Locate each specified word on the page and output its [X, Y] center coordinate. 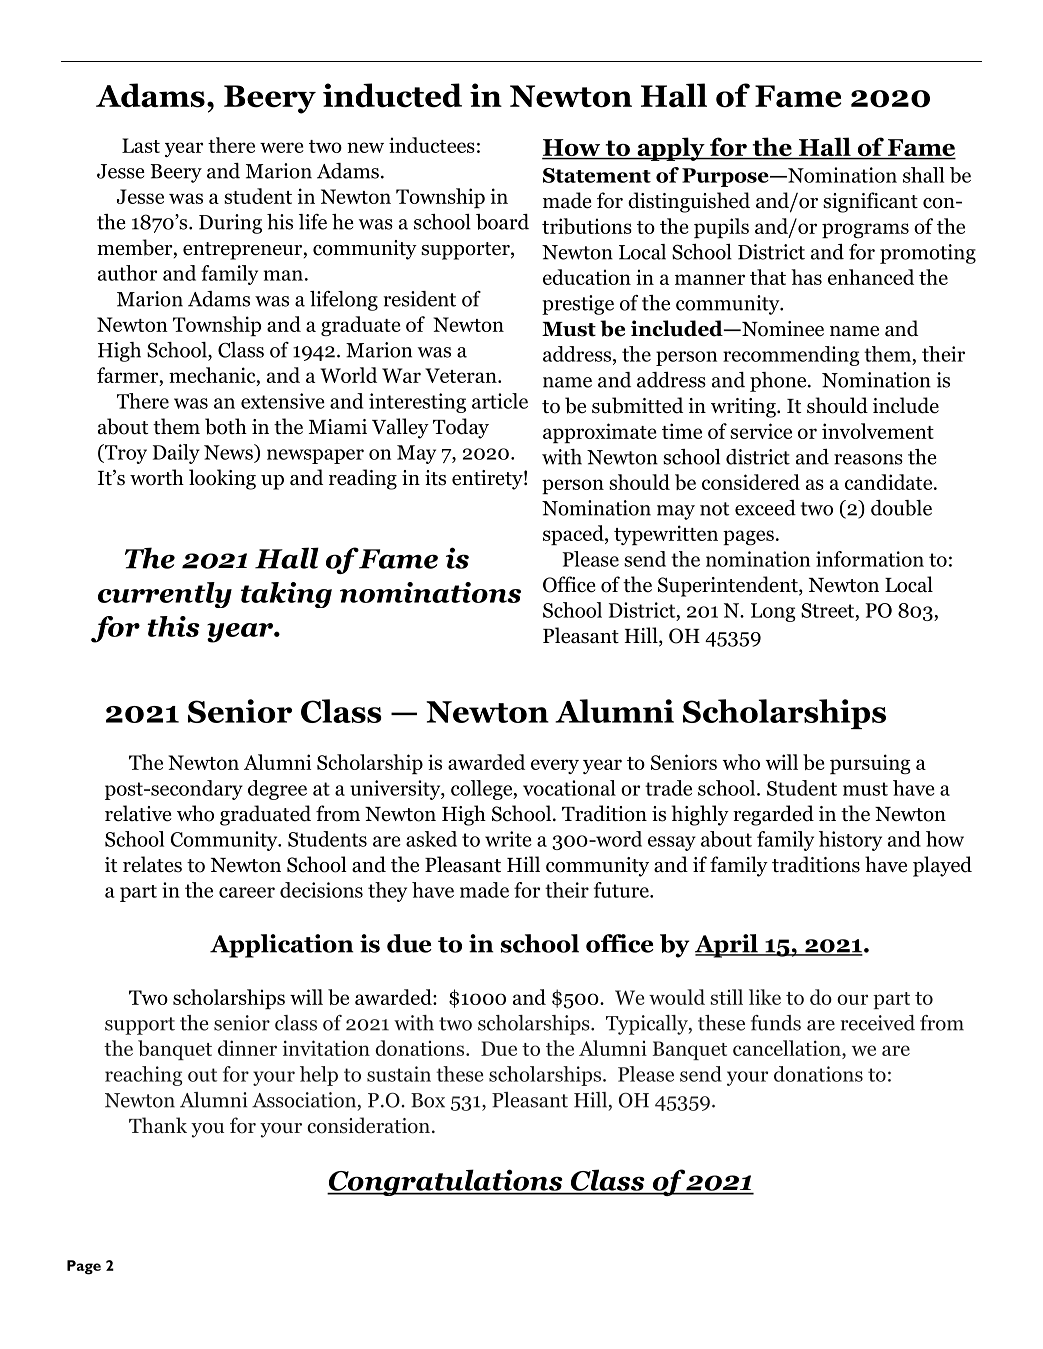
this [173, 626]
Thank [158, 1125]
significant [870, 202]
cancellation [788, 1049]
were [282, 147]
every [555, 766]
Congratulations [446, 1182]
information [870, 559]
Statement [597, 175]
